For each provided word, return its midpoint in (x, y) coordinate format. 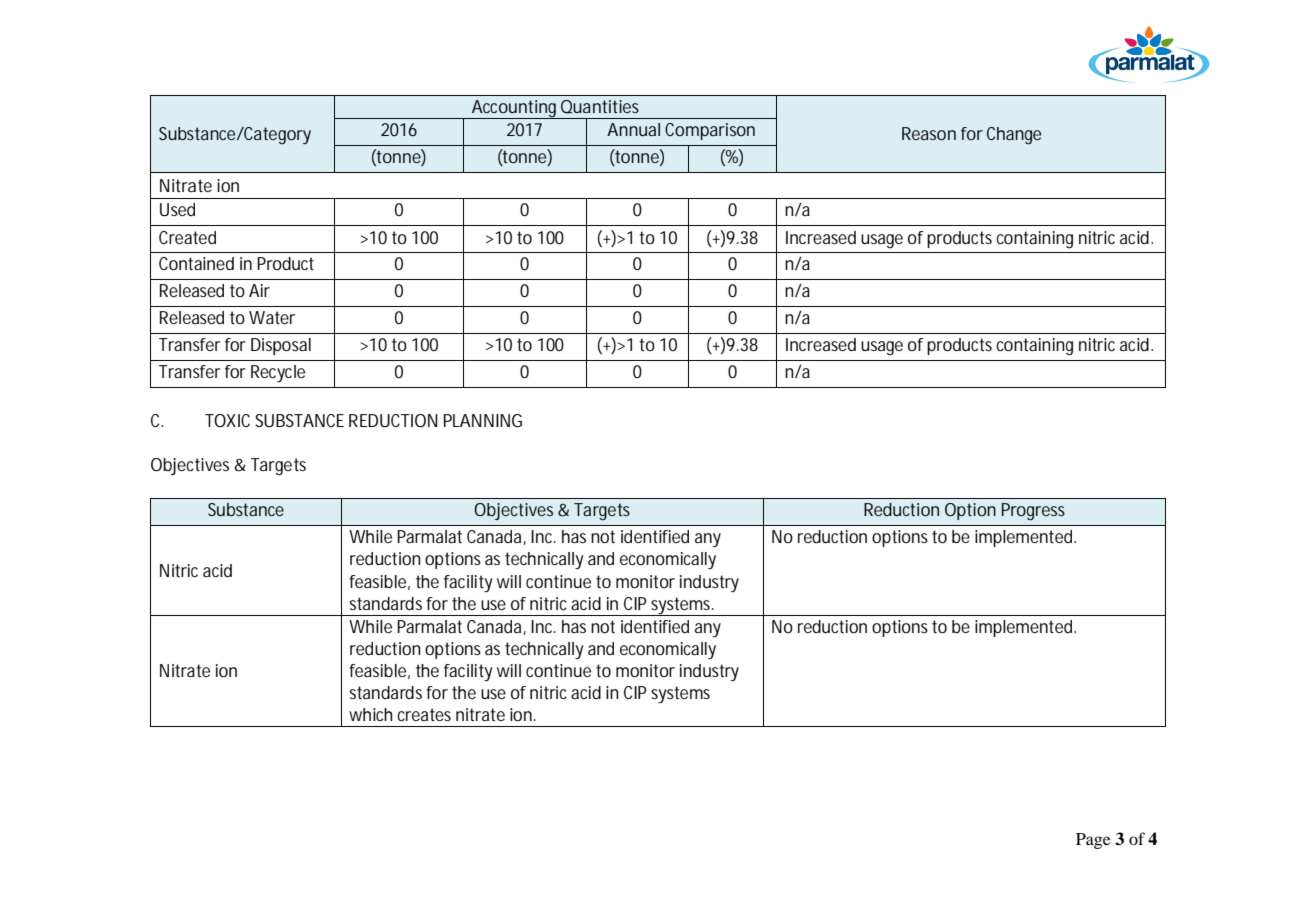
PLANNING (483, 420)
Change (1014, 136)
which (371, 714)
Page (1093, 841)
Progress (1033, 512)
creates (424, 714)
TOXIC (227, 420)
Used (177, 210)
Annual (633, 129)
